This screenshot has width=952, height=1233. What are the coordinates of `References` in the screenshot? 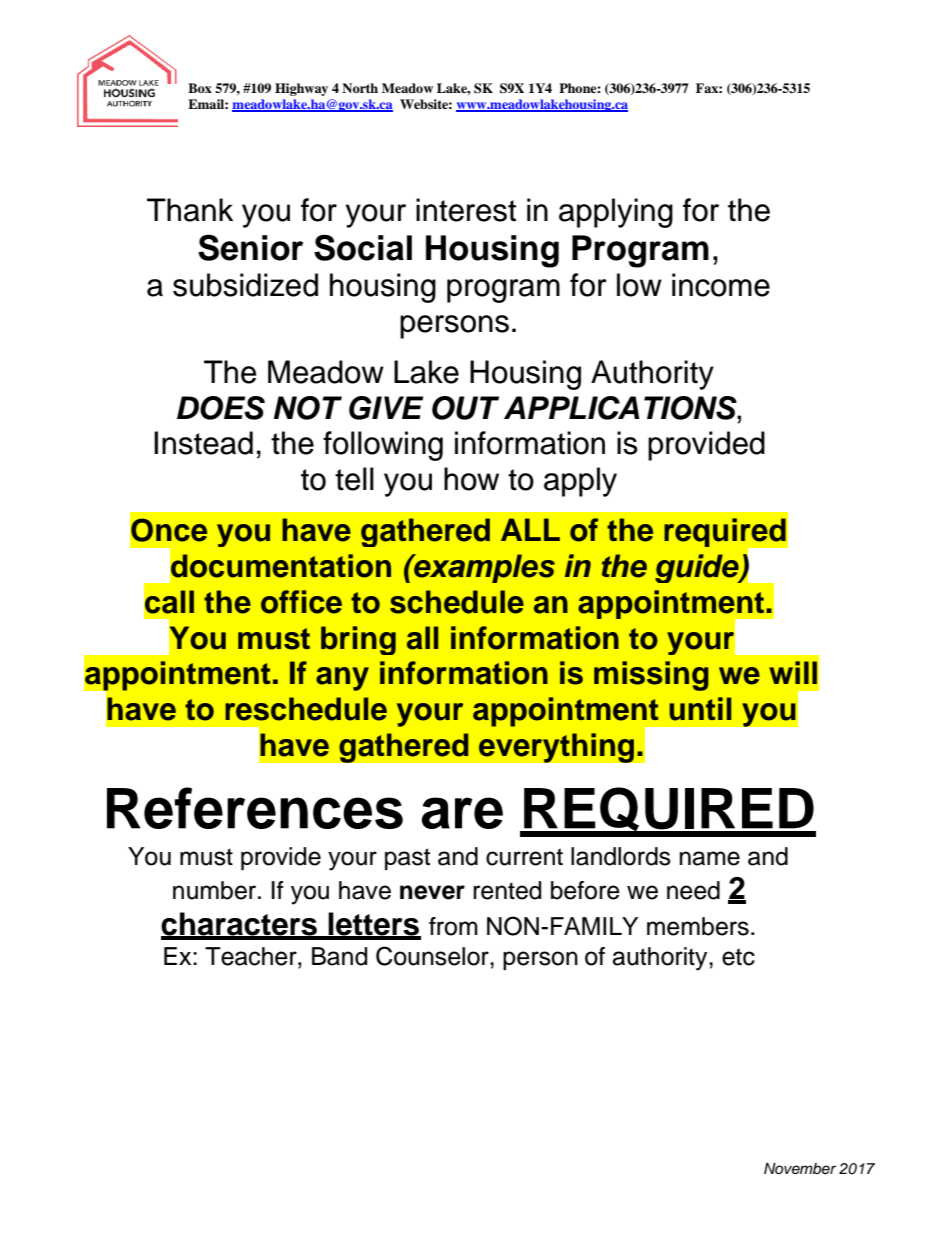 It's located at (255, 808).
